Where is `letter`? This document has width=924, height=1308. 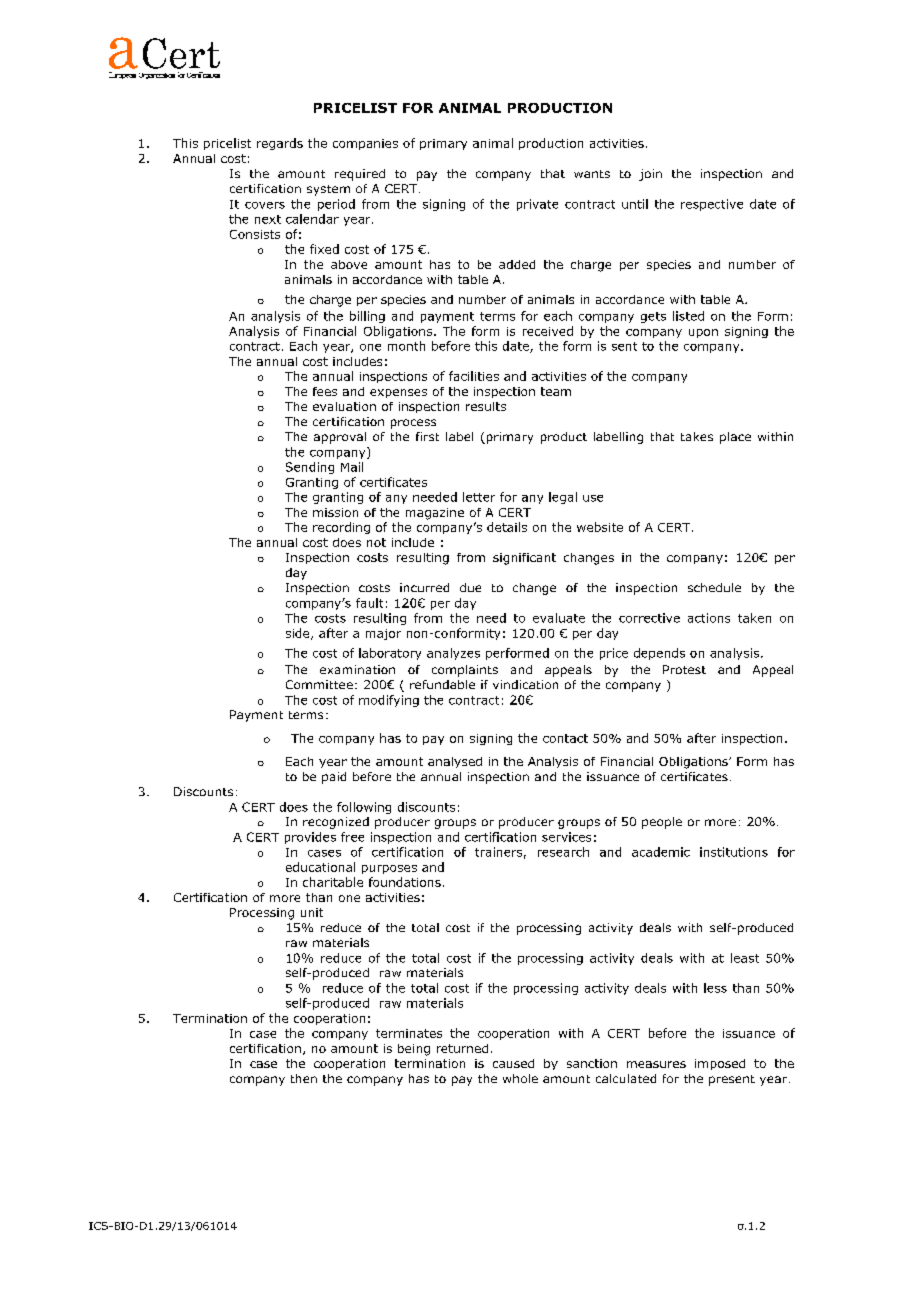 letter is located at coordinates (479, 497).
